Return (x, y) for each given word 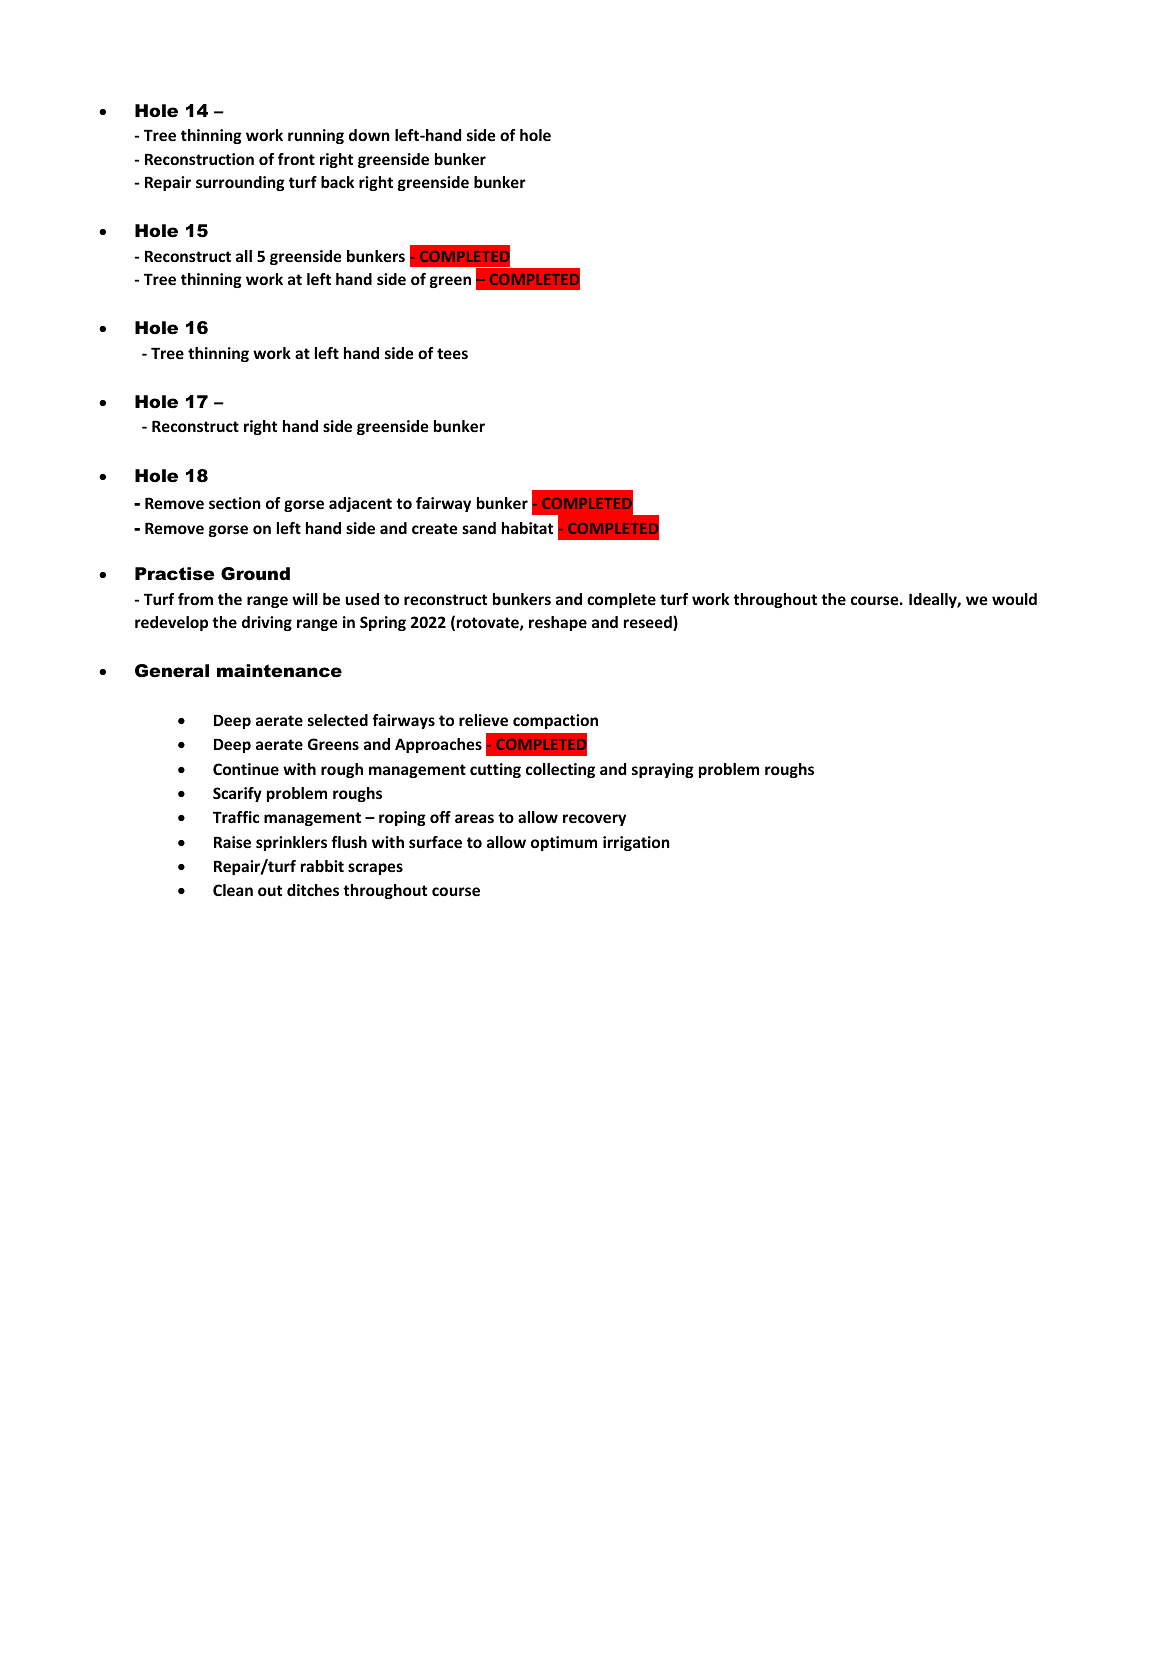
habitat (527, 528)
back (337, 182)
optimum (564, 843)
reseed (649, 623)
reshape (558, 623)
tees (452, 353)
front (296, 159)
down (369, 135)
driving (267, 623)
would (1014, 599)
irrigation (636, 843)
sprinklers (291, 843)
